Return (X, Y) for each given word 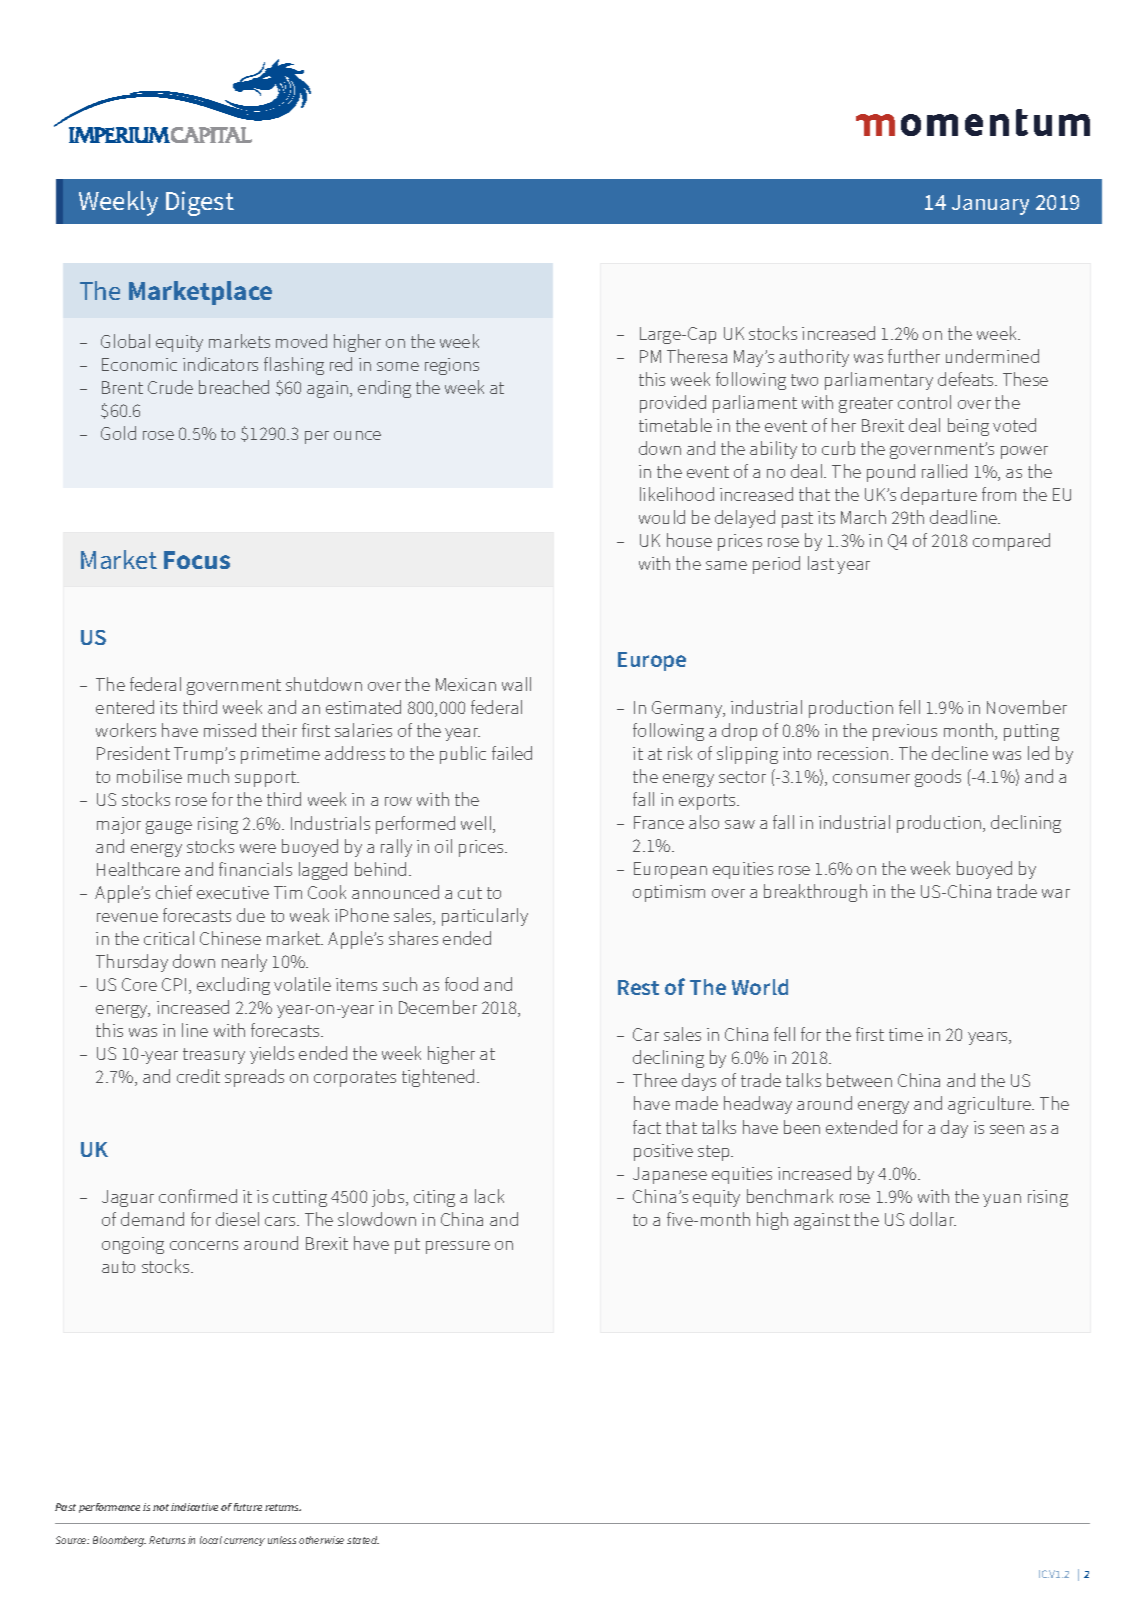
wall (516, 684)
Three (655, 1080)
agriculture (991, 1105)
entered (125, 707)
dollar (933, 1219)
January (990, 205)
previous (905, 732)
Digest (200, 203)
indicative (194, 1507)
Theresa (697, 356)
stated (363, 1540)
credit (198, 1076)
